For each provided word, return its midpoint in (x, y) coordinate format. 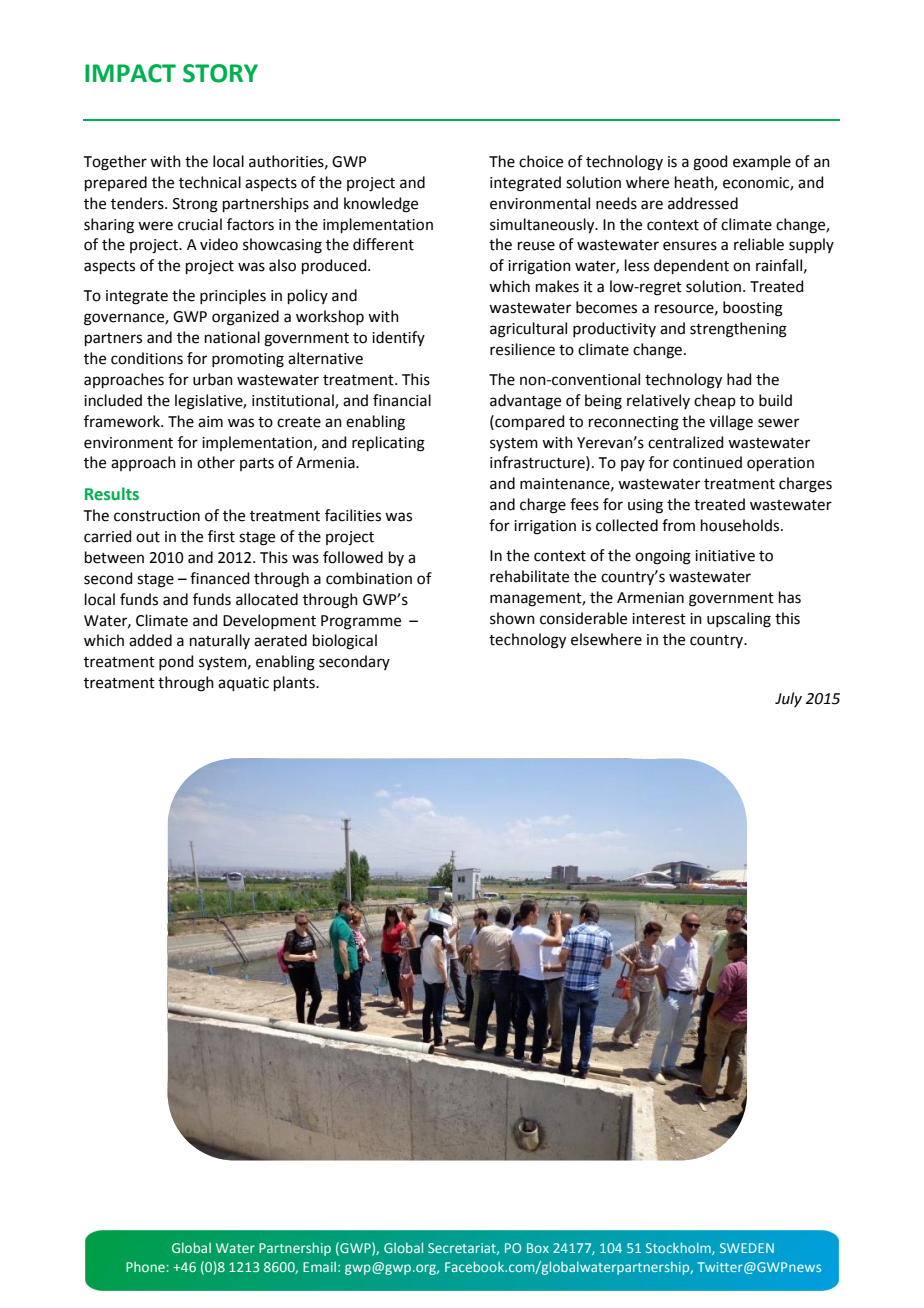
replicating (388, 444)
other (216, 462)
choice (541, 161)
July (788, 699)
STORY (220, 73)
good (710, 163)
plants (295, 683)
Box (538, 1248)
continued (707, 462)
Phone (146, 1266)
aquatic (243, 684)
